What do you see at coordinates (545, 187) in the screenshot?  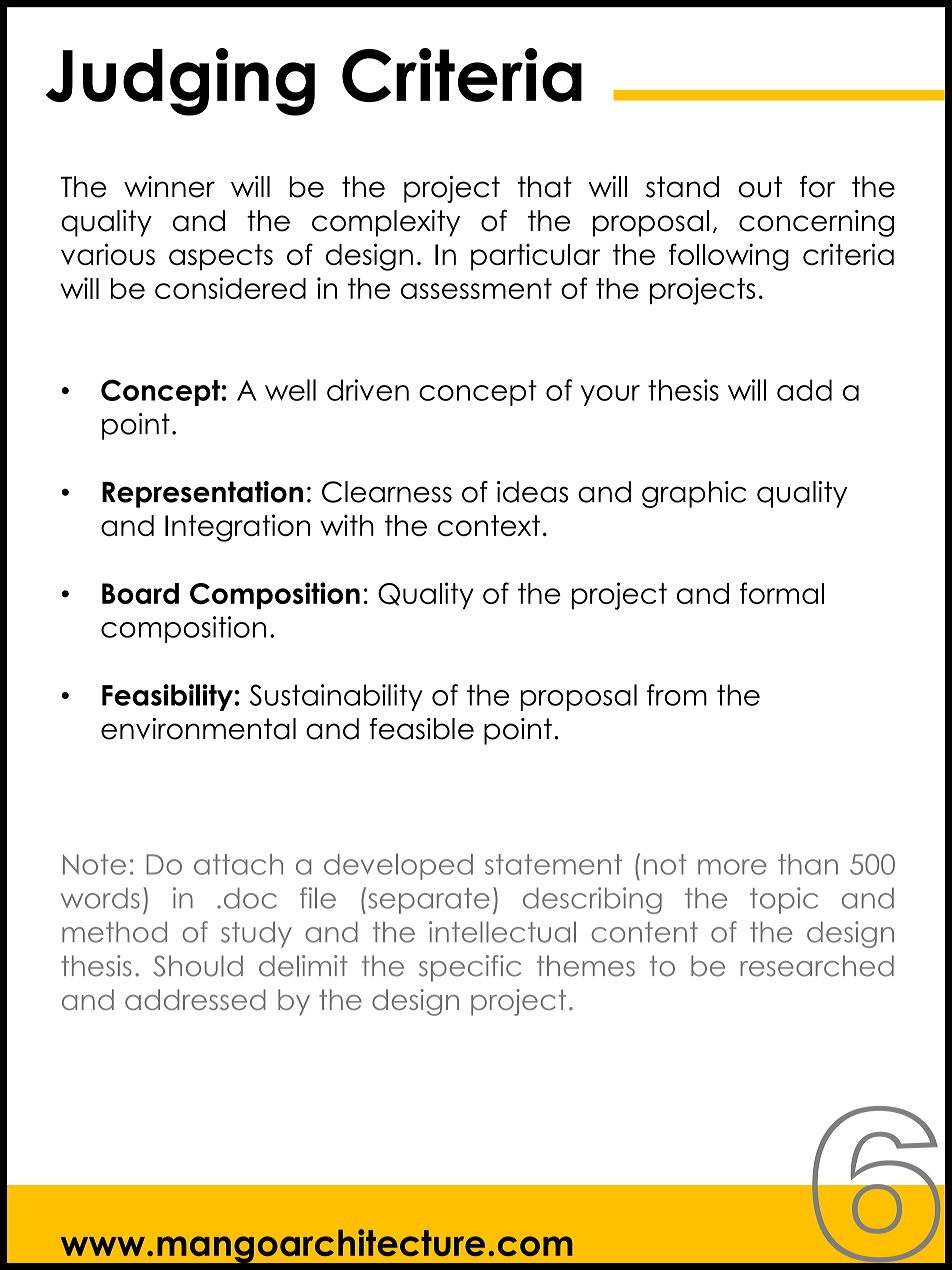 I see `that` at bounding box center [545, 187].
